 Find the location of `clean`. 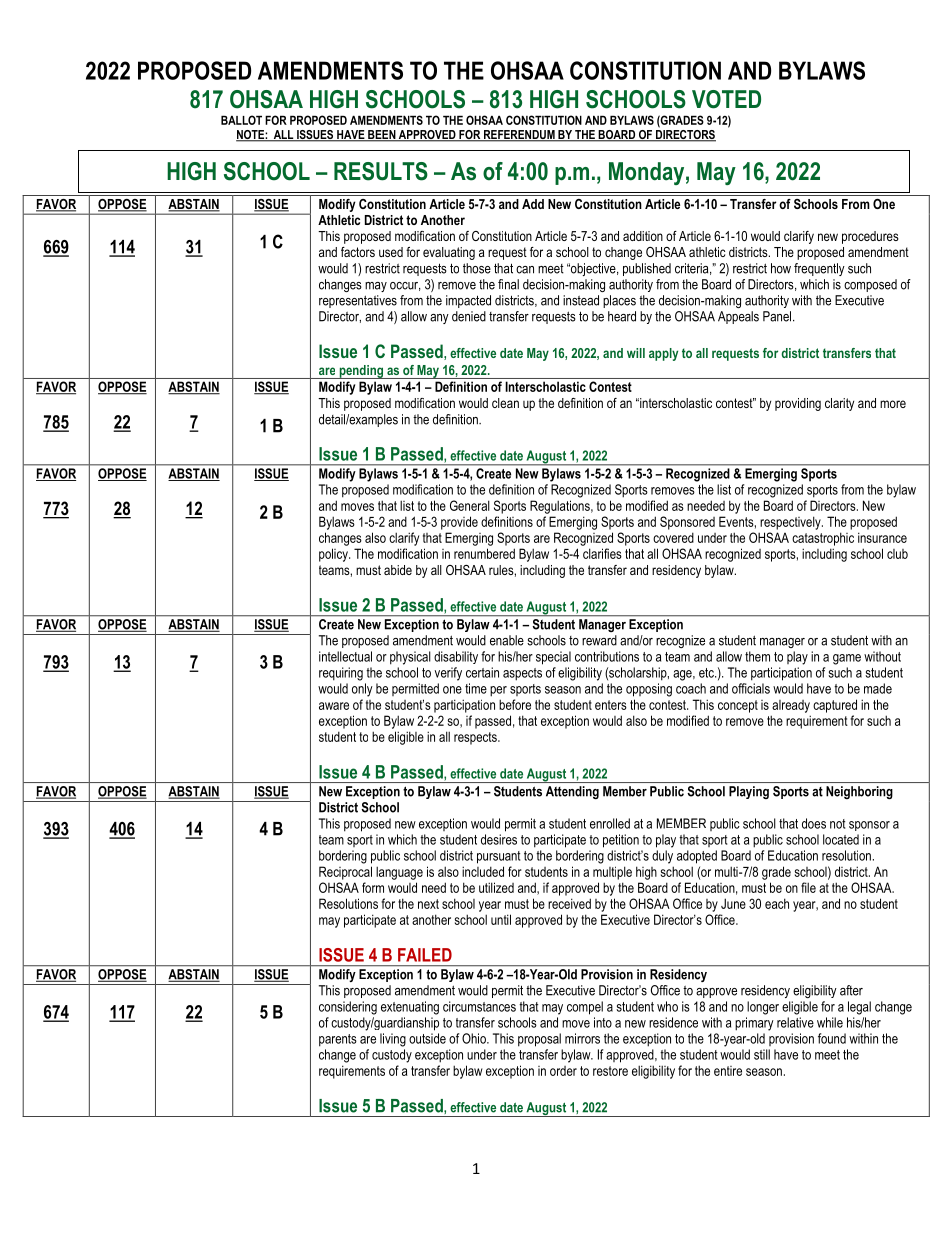

clean is located at coordinates (505, 403).
